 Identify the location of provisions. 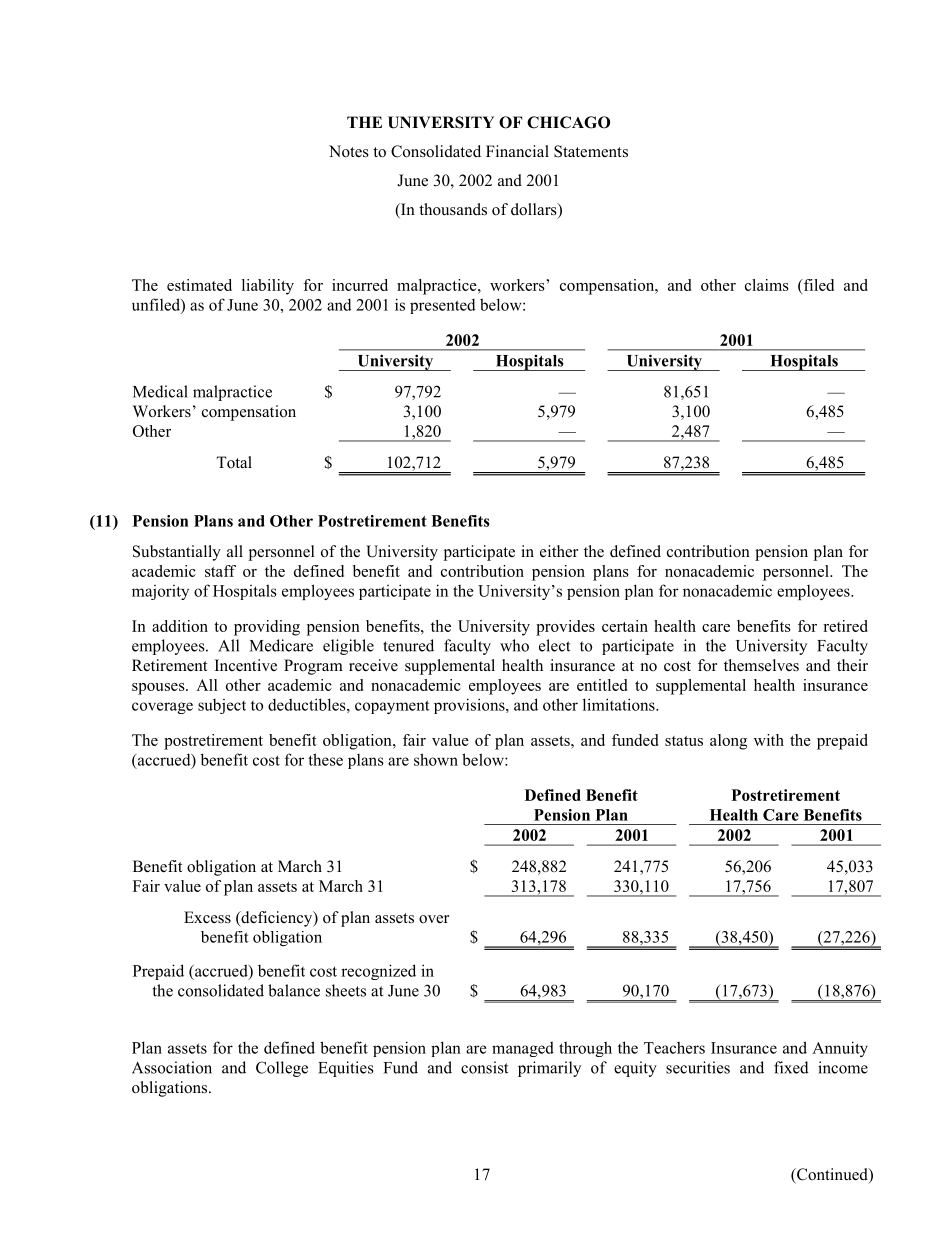
(470, 706).
